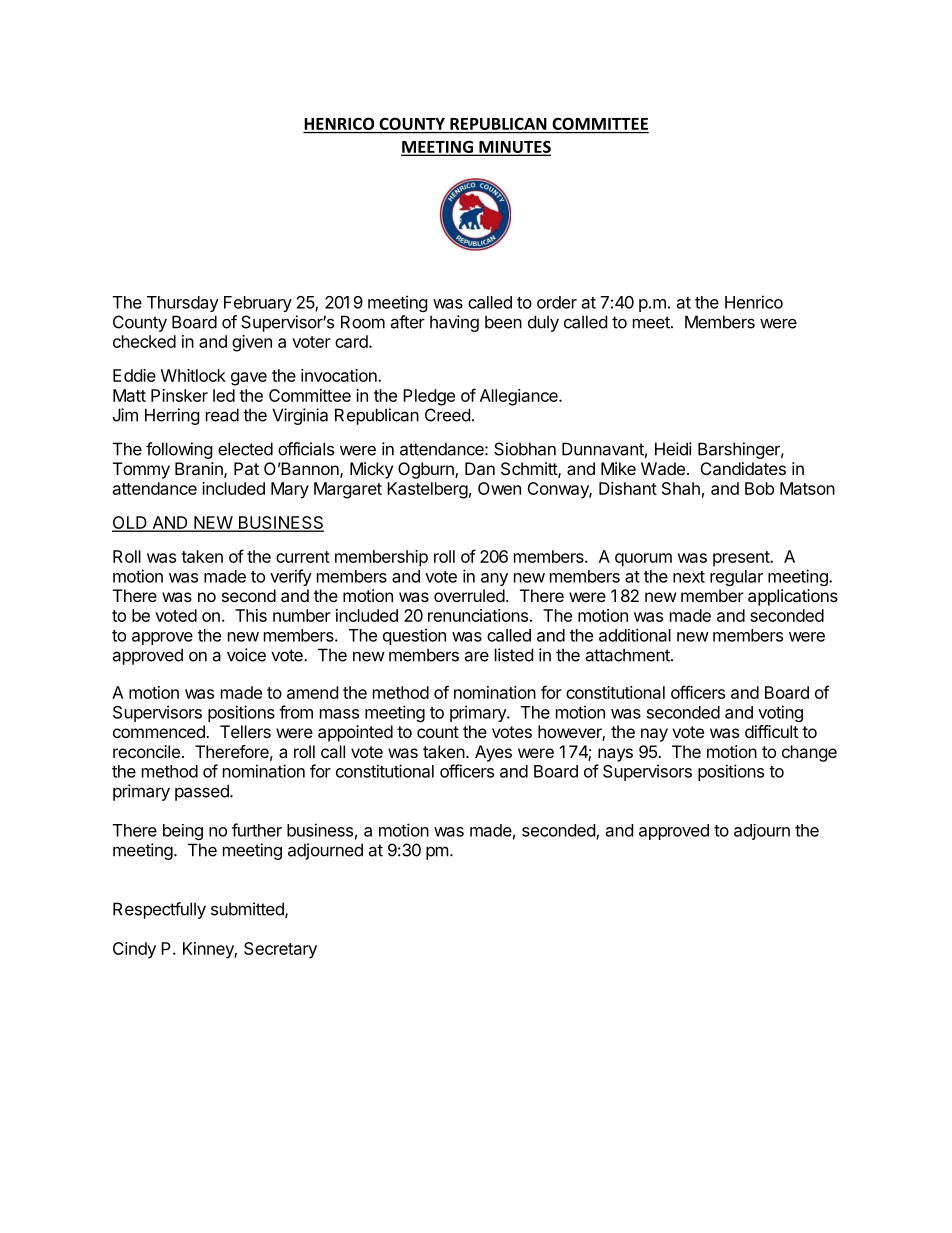 The height and width of the screenshot is (1233, 952). I want to click on order, so click(557, 302).
